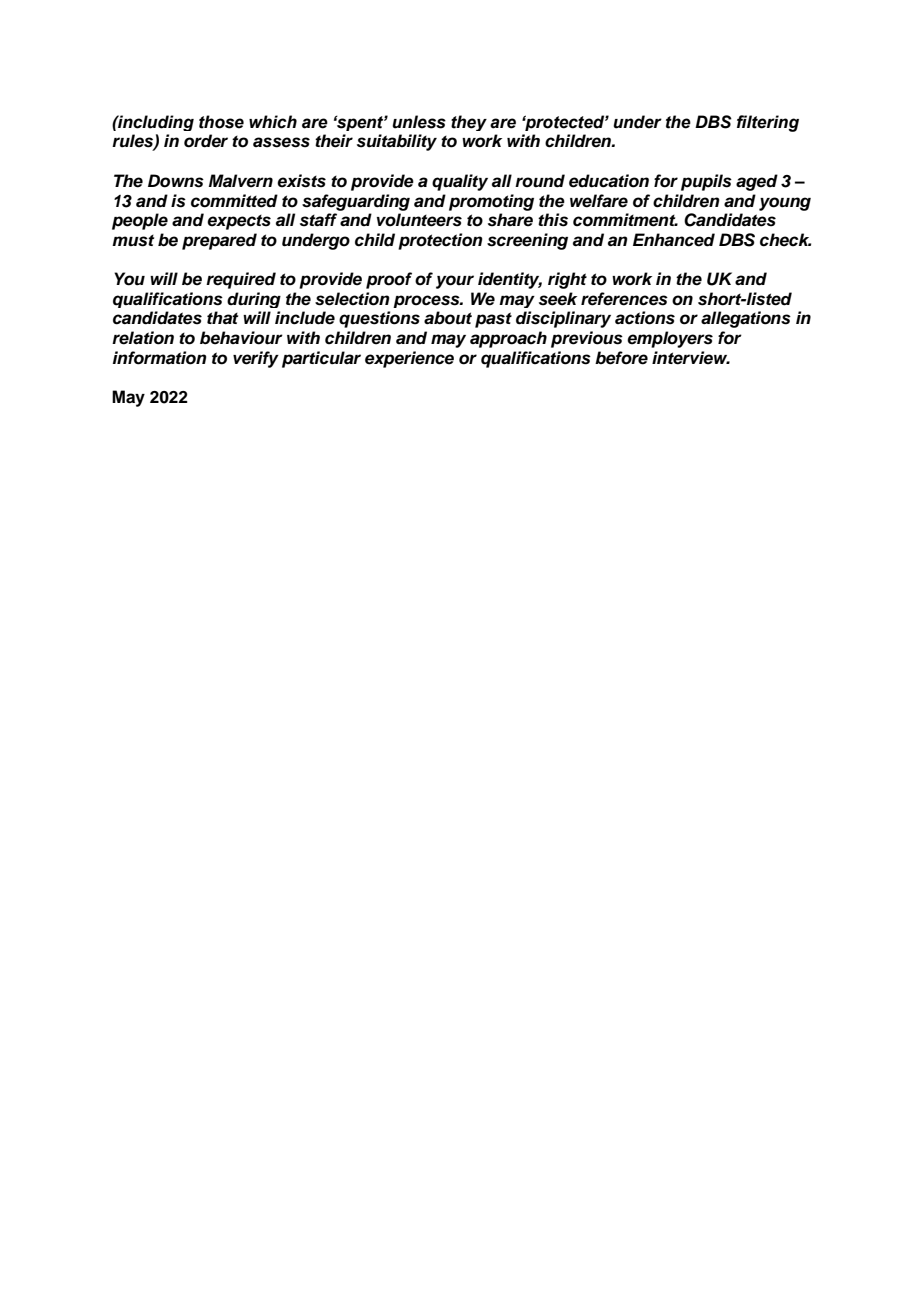 This screenshot has width=924, height=1308. What do you see at coordinates (768, 123) in the screenshot?
I see `filtering` at bounding box center [768, 123].
